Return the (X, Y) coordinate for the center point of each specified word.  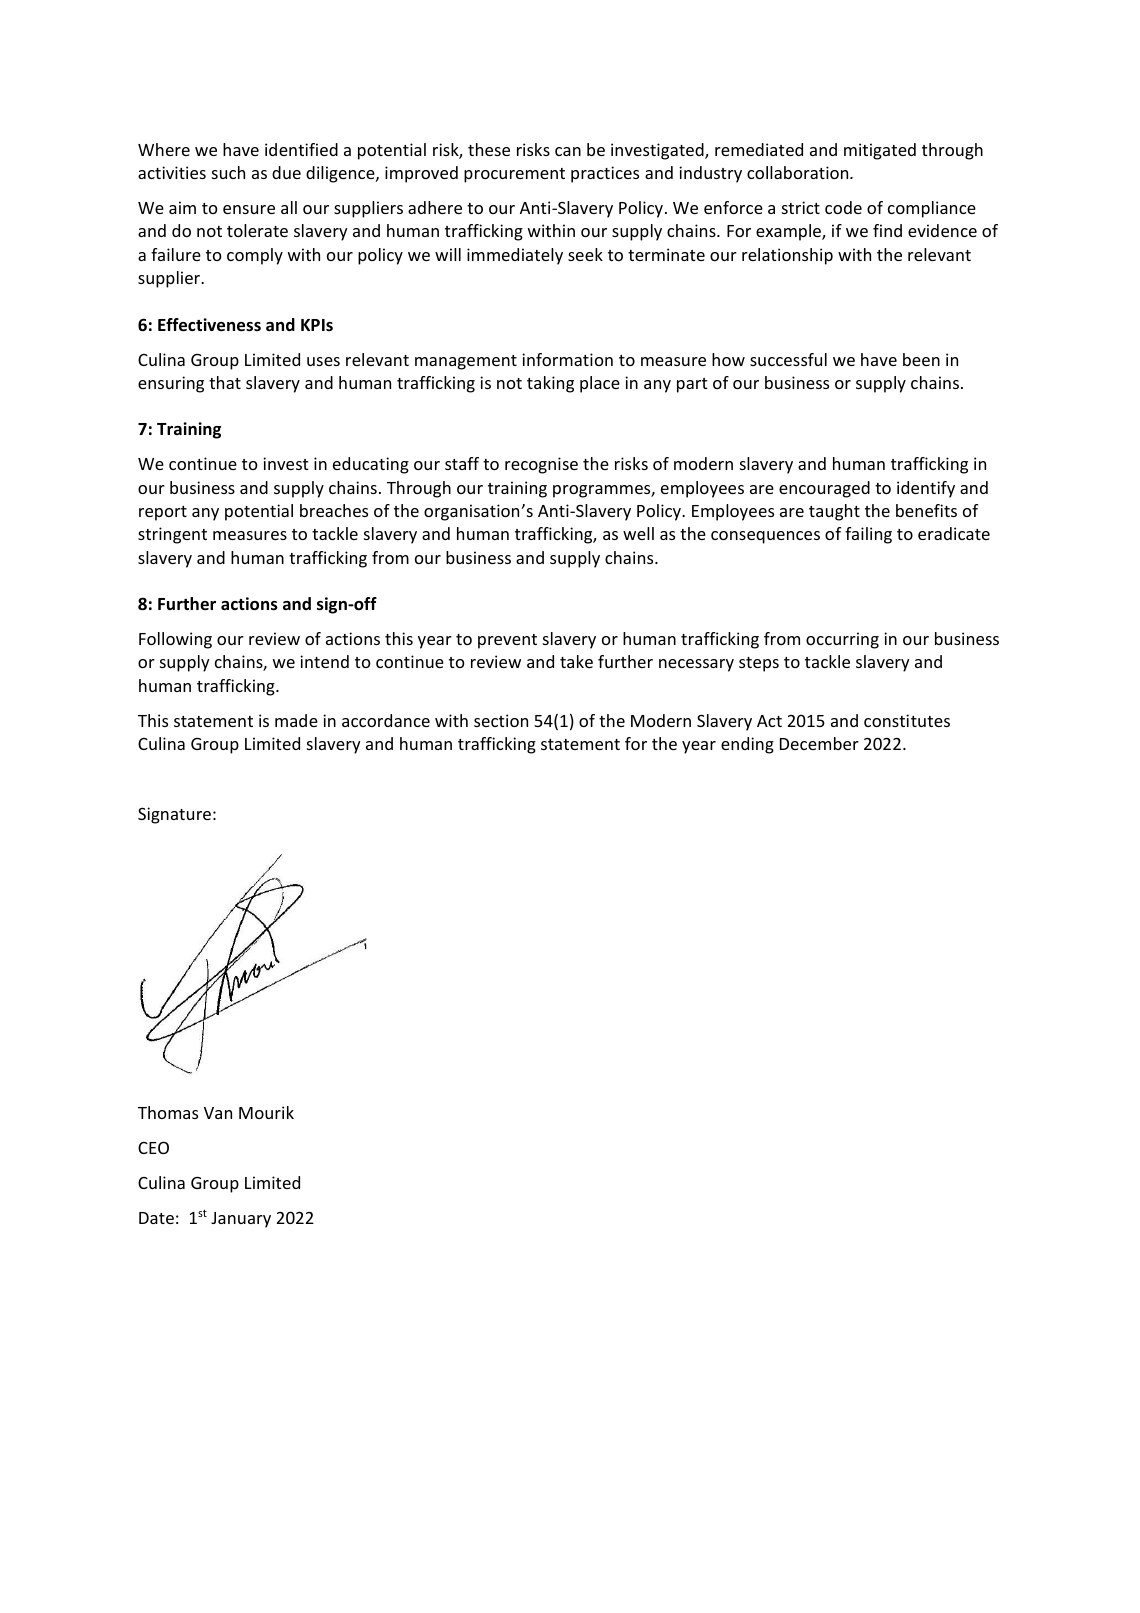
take (576, 661)
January (241, 1220)
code (843, 207)
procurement (514, 175)
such (228, 172)
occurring (842, 640)
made (296, 720)
